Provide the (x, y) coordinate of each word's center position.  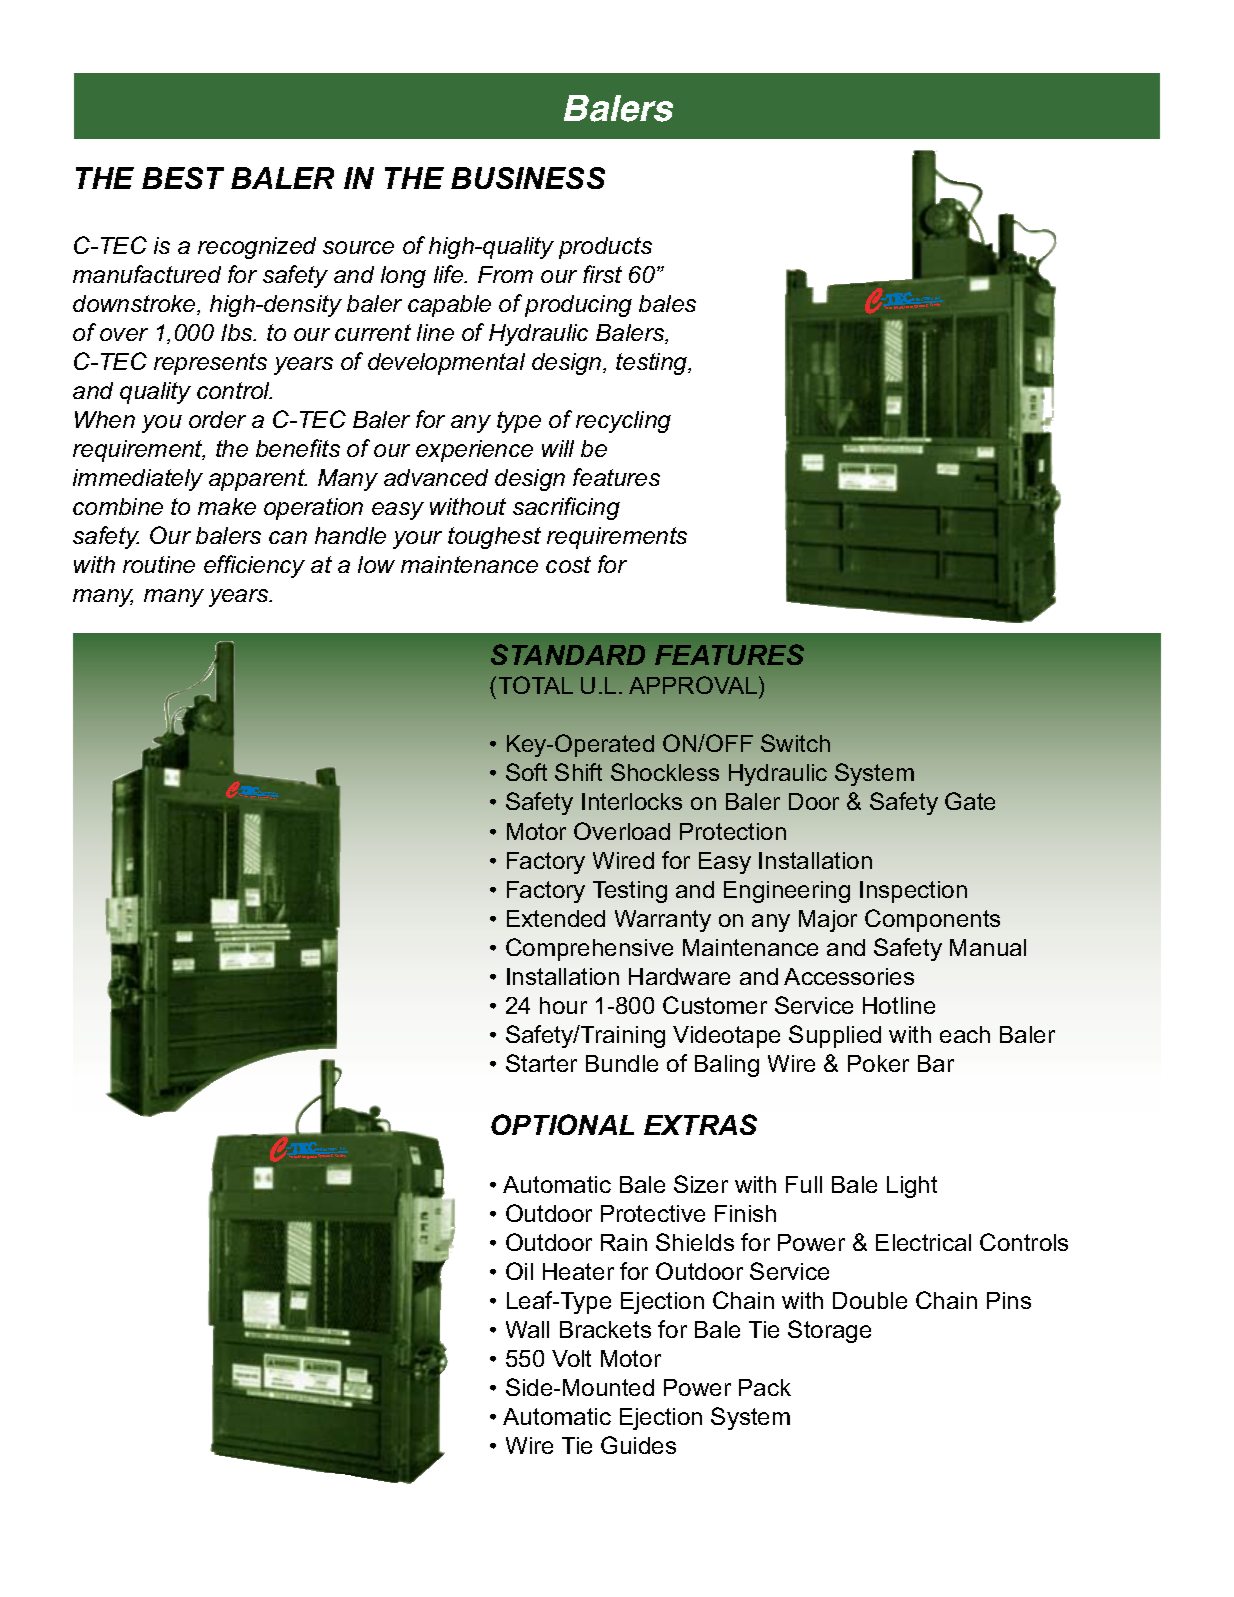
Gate (970, 801)
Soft (526, 772)
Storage (829, 1331)
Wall (527, 1329)
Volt (571, 1358)
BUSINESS (528, 178)
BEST (183, 178)
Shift (578, 772)
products (605, 248)
